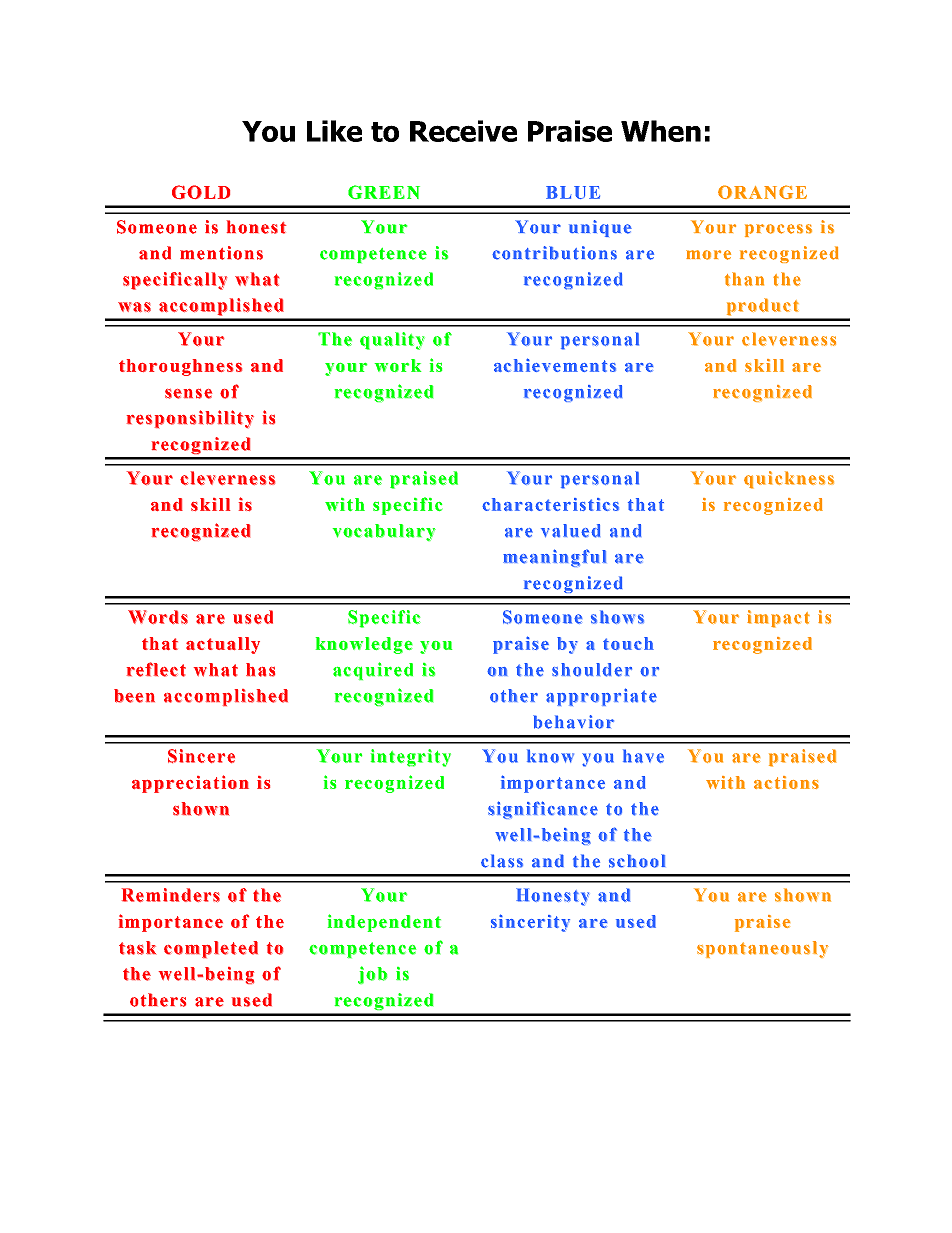 The height and width of the image is (1233, 952). Describe the element at coordinates (573, 192) in the image. I see `BLUE` at that location.
